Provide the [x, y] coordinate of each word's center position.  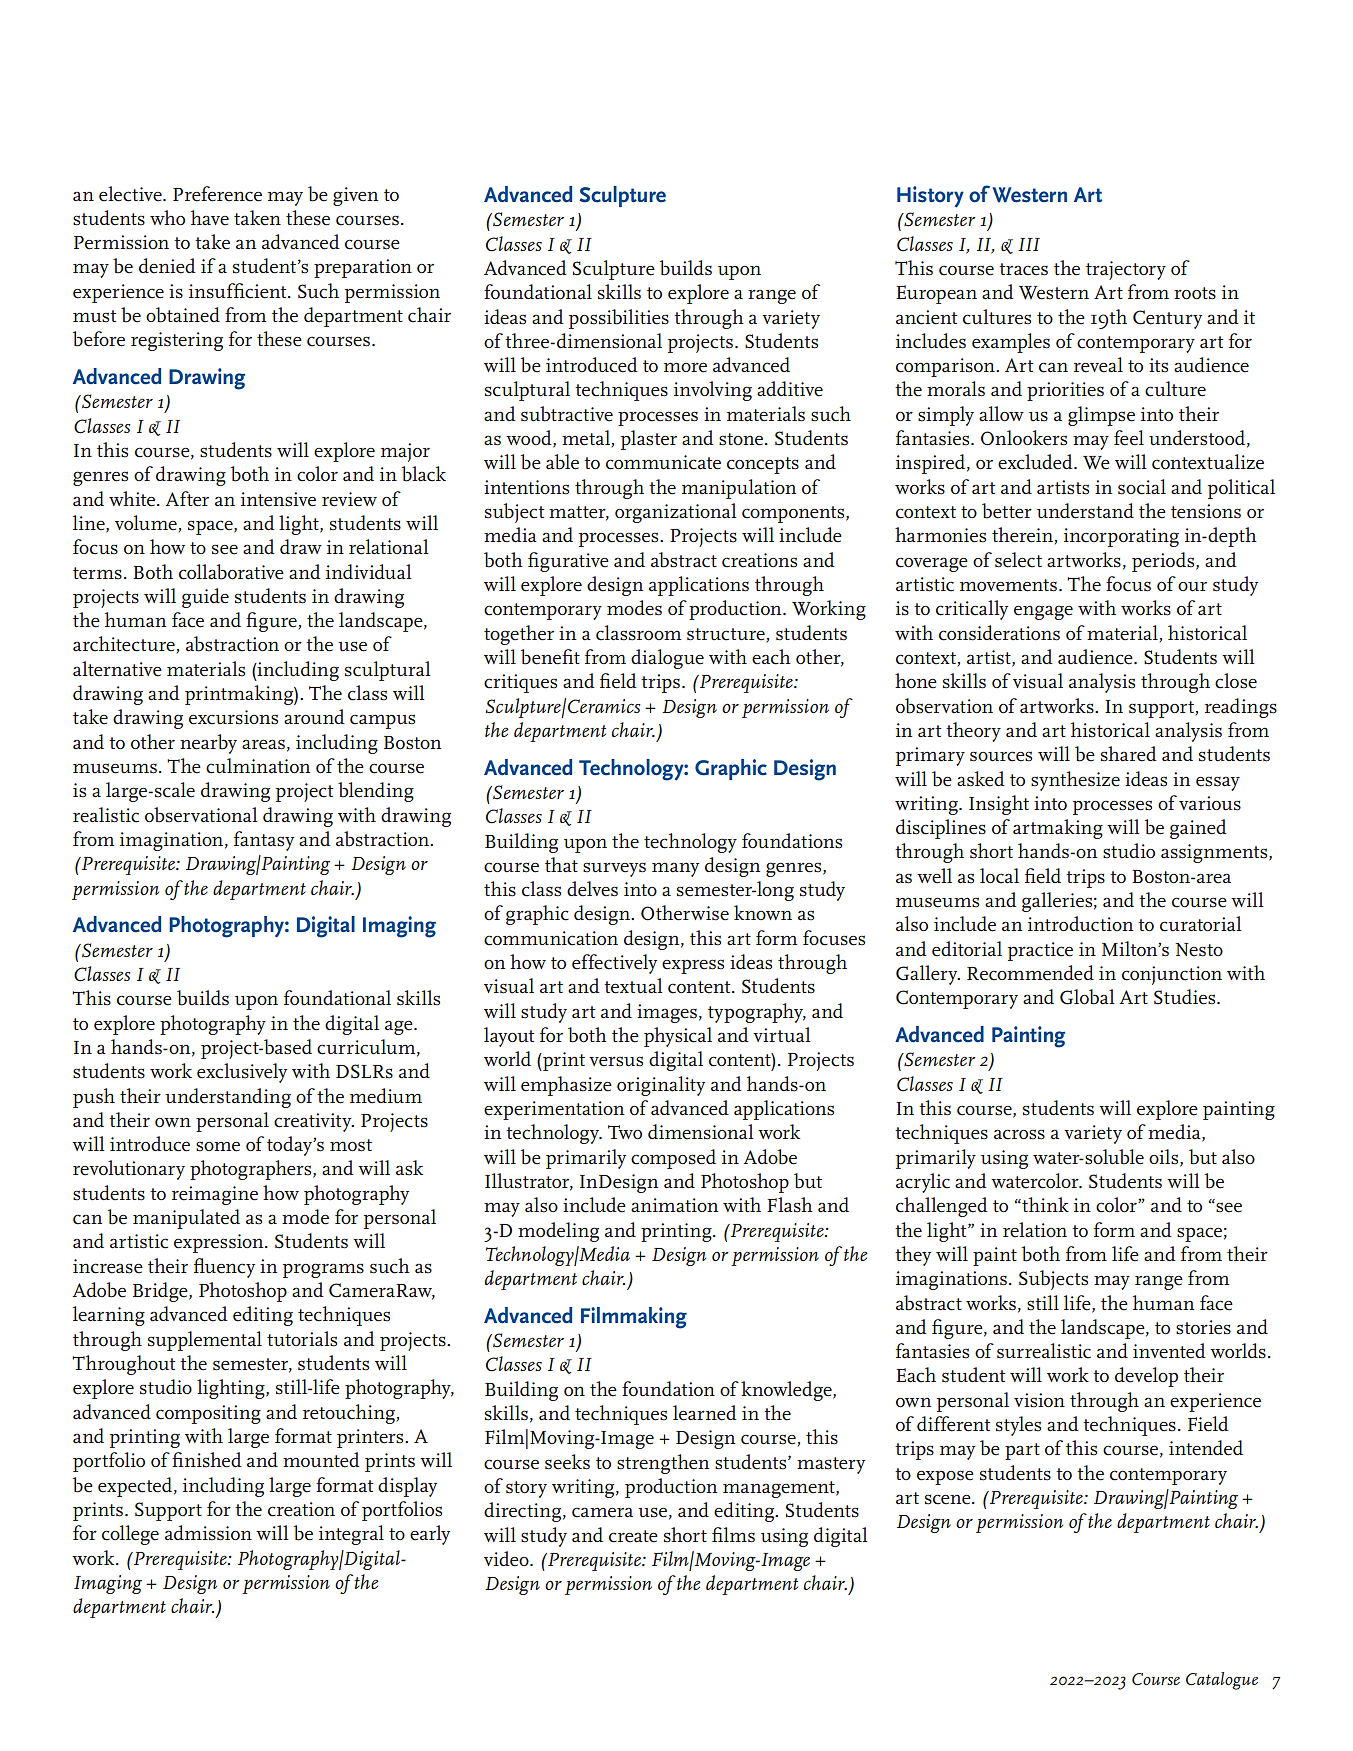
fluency [224, 1268]
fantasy [264, 841]
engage [1043, 612]
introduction [1080, 924]
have [210, 218]
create [633, 1536]
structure [726, 634]
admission [208, 1533]
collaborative [231, 572]
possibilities [619, 319]
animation [674, 1205]
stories [1203, 1327]
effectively [614, 964]
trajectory [1126, 270]
